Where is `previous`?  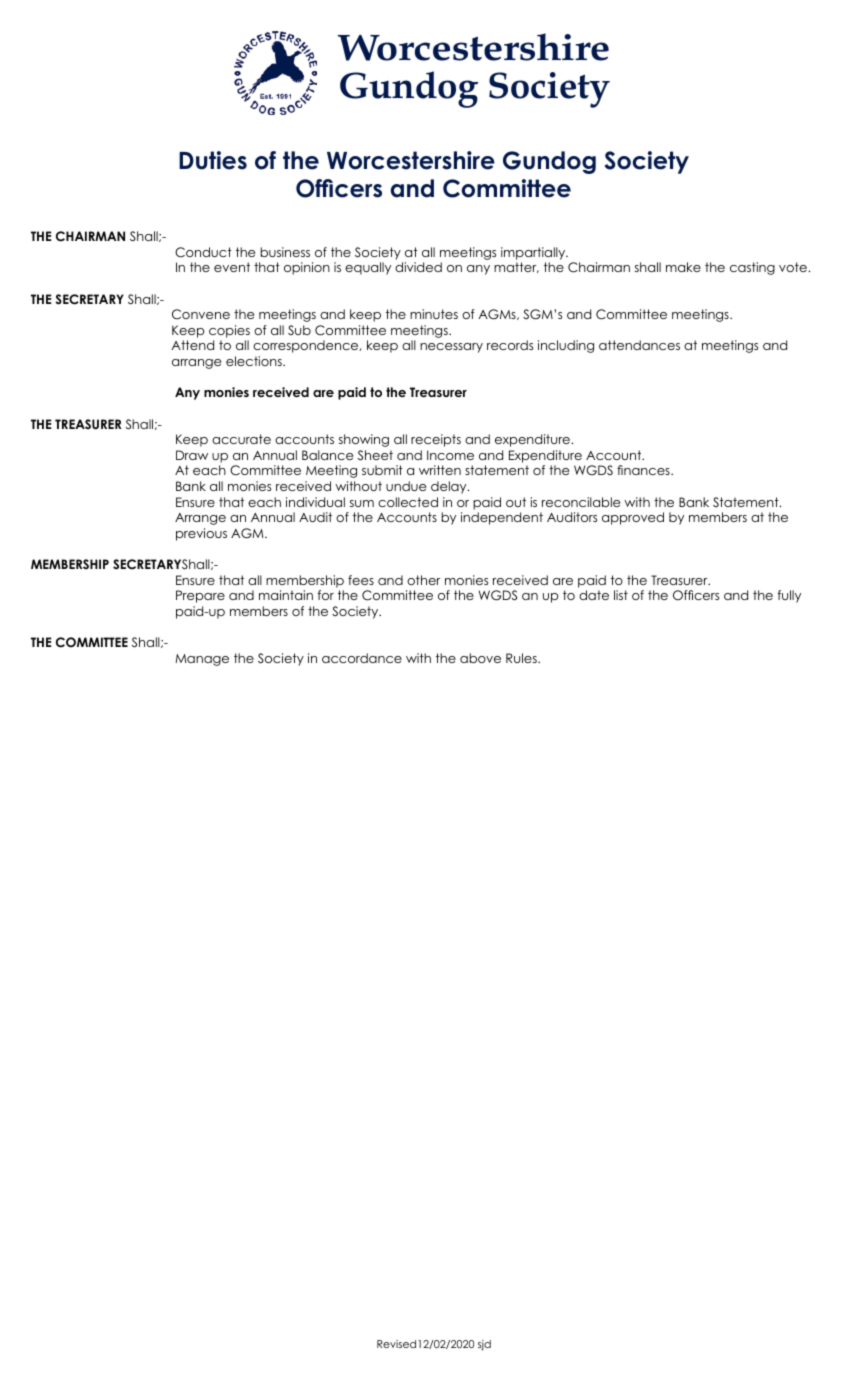 previous is located at coordinates (201, 534).
